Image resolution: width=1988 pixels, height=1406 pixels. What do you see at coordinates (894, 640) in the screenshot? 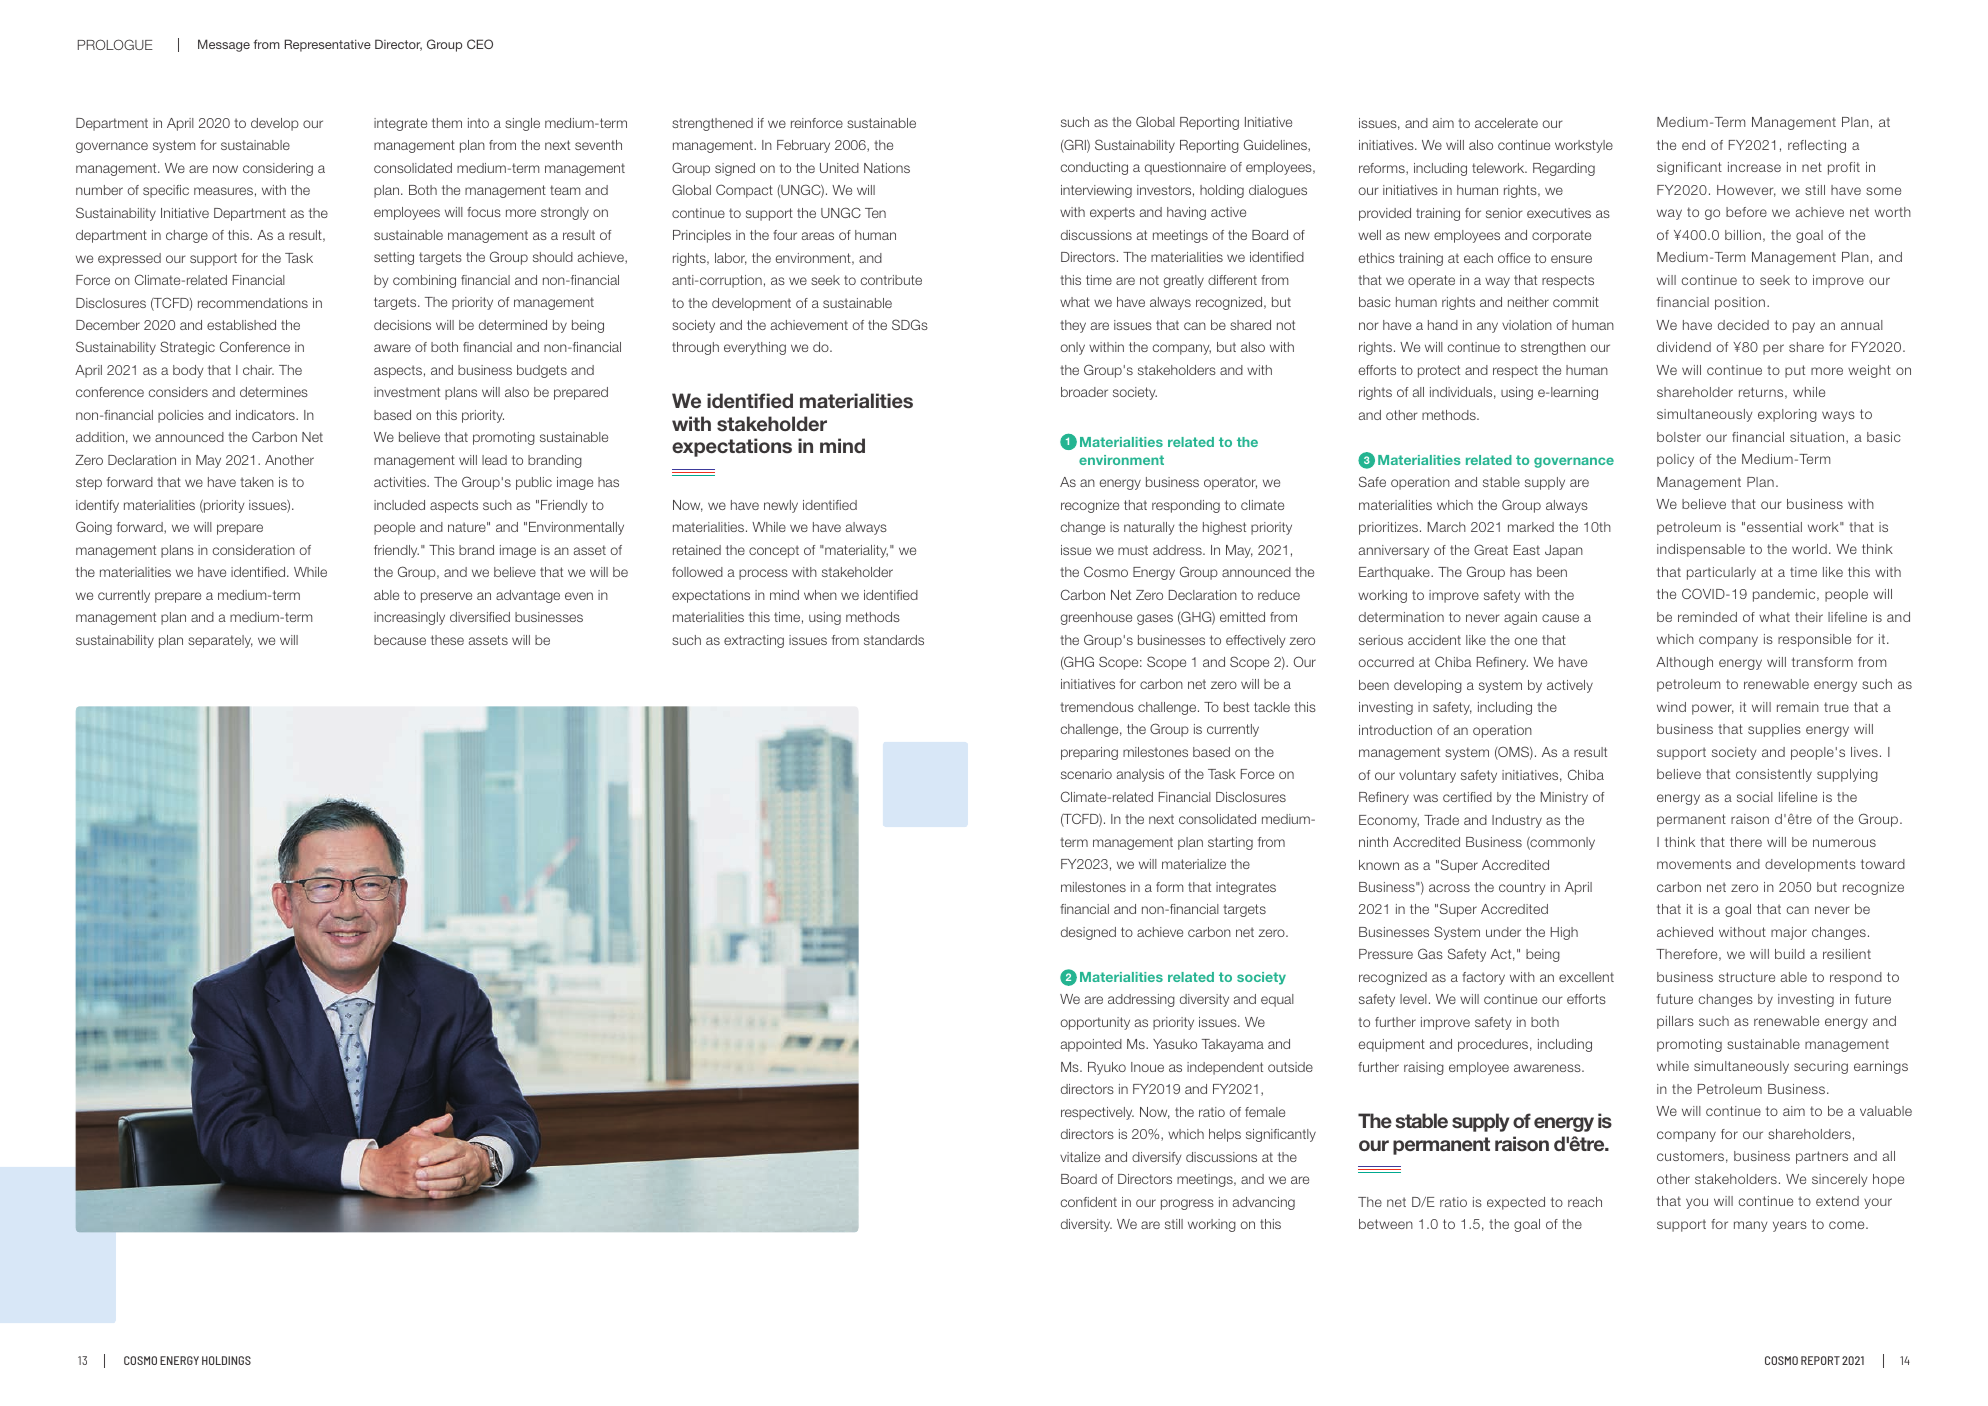
I see `standards` at bounding box center [894, 640].
